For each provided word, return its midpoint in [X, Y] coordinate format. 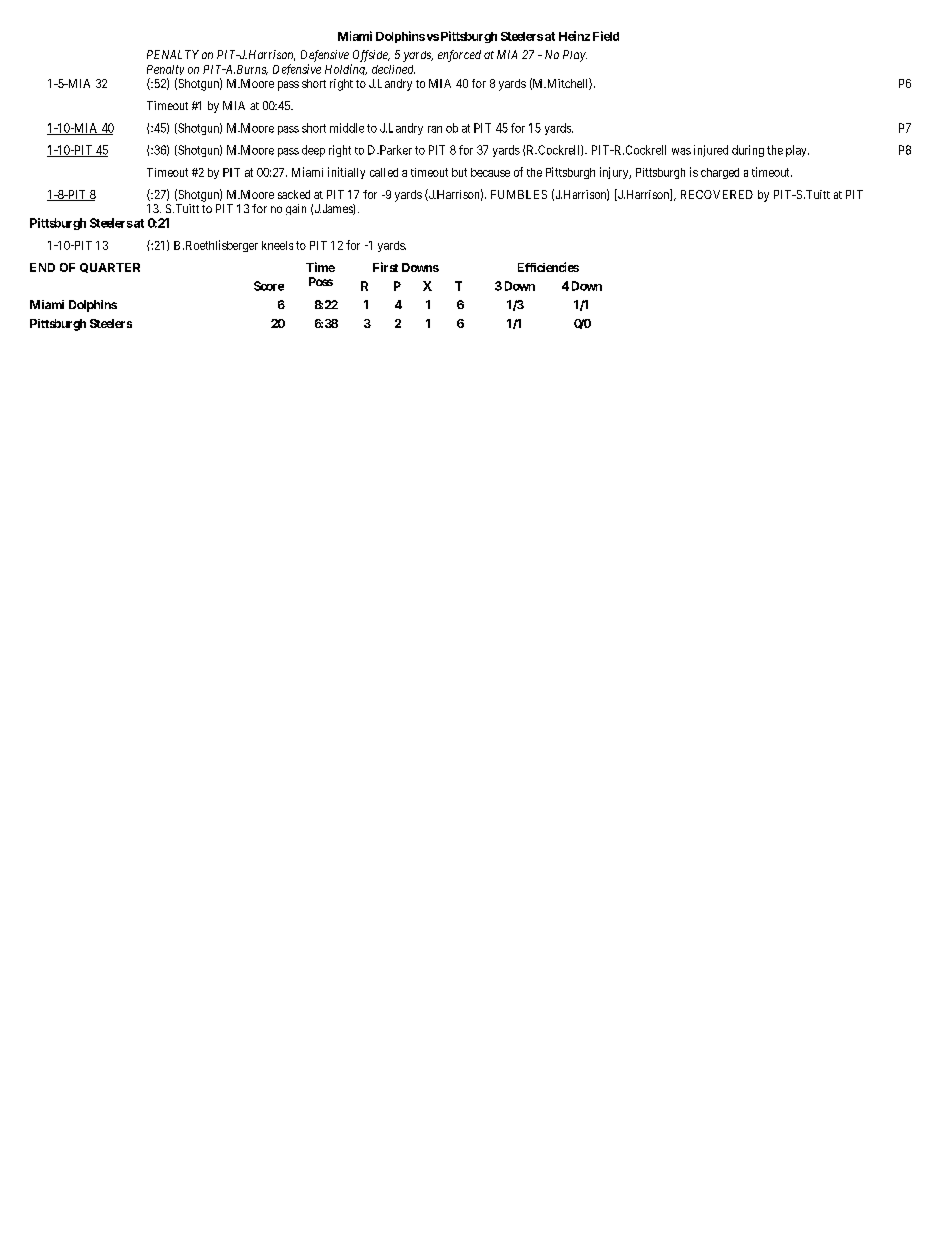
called [384, 172]
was [681, 151]
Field [606, 36]
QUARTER [110, 268]
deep [313, 151]
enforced [459, 56]
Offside [371, 56]
